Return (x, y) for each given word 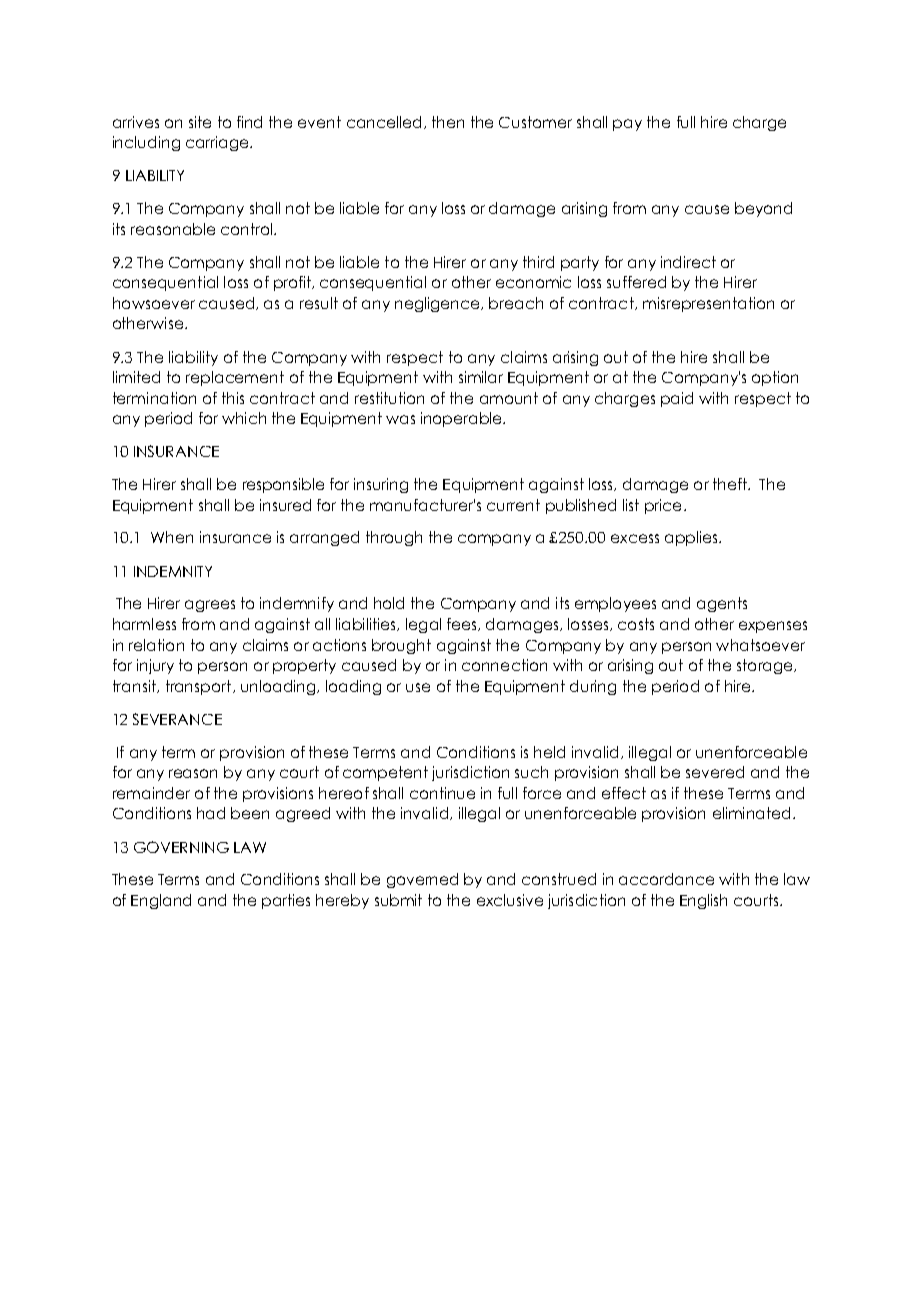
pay (627, 125)
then (448, 122)
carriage (218, 143)
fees (463, 624)
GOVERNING (181, 847)
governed (422, 880)
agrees (210, 606)
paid (677, 399)
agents (722, 604)
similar (481, 377)
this (233, 398)
